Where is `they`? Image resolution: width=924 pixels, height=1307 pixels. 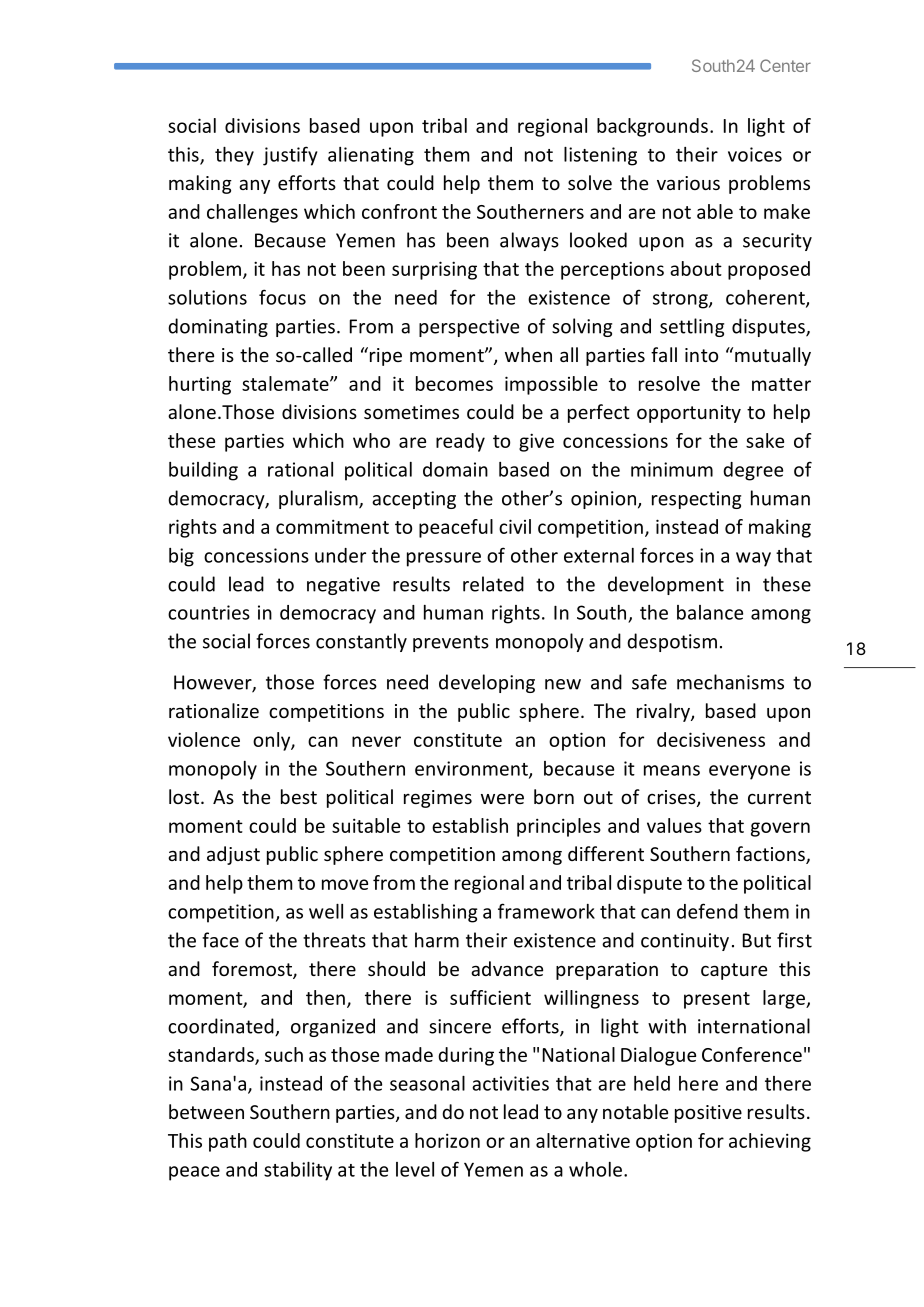
they is located at coordinates (234, 156).
